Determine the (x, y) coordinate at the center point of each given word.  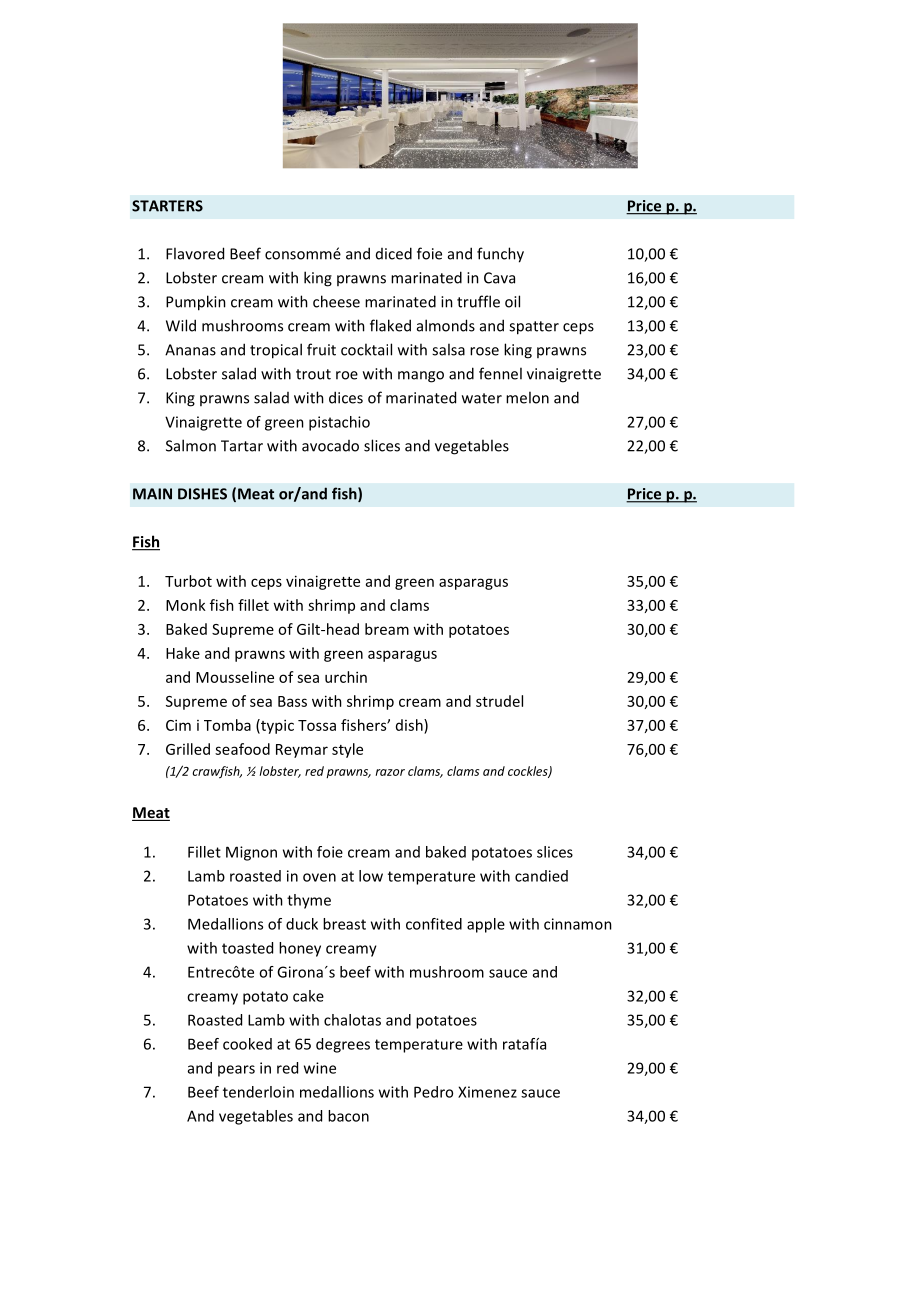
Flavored (195, 253)
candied (541, 876)
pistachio (339, 423)
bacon (348, 1116)
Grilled (188, 749)
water (482, 398)
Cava (499, 278)
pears (236, 1071)
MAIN (152, 494)
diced (394, 253)
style (347, 750)
